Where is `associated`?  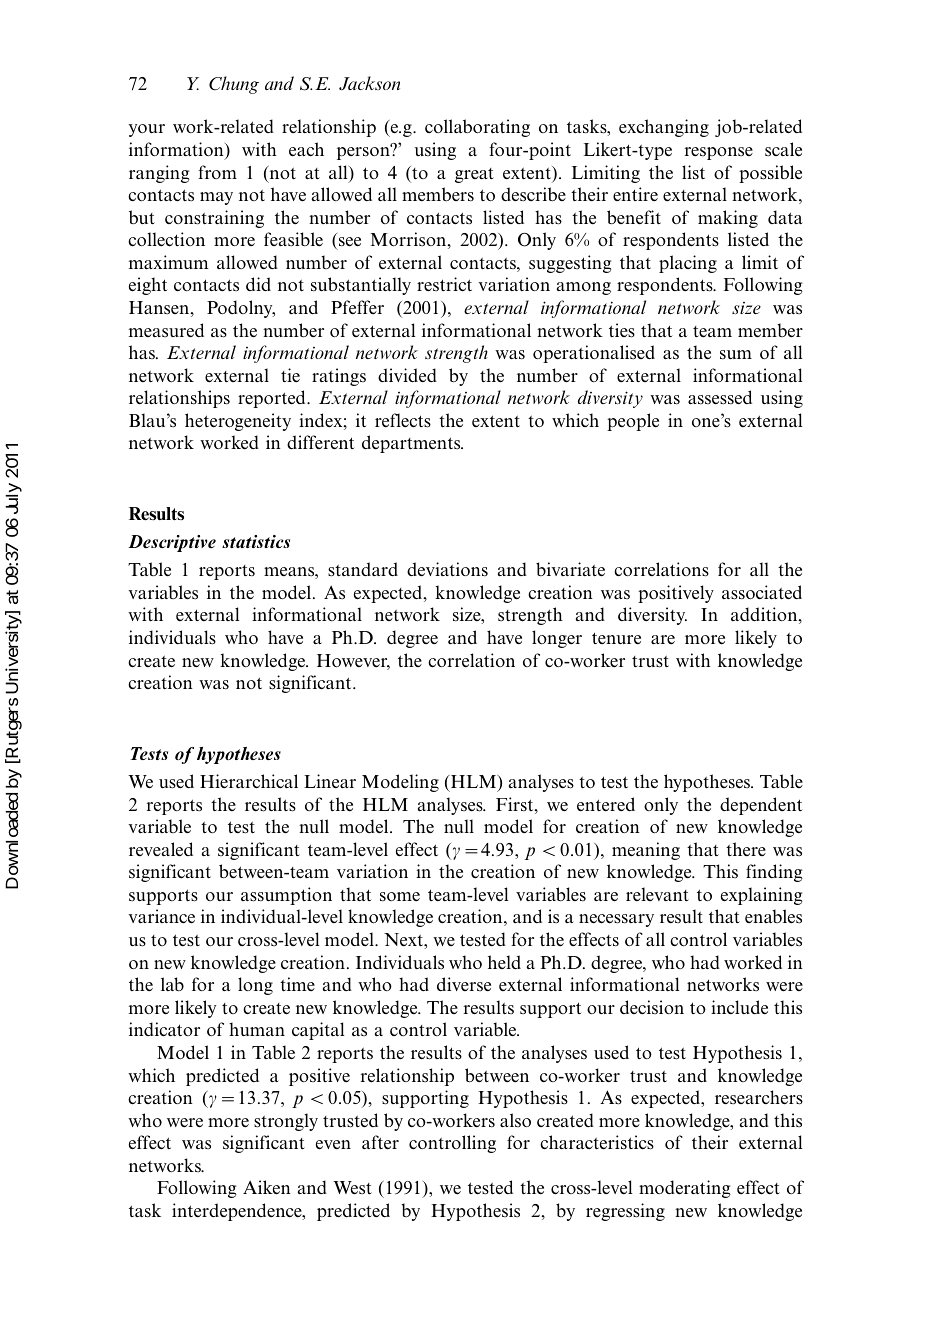
associated is located at coordinates (762, 592).
